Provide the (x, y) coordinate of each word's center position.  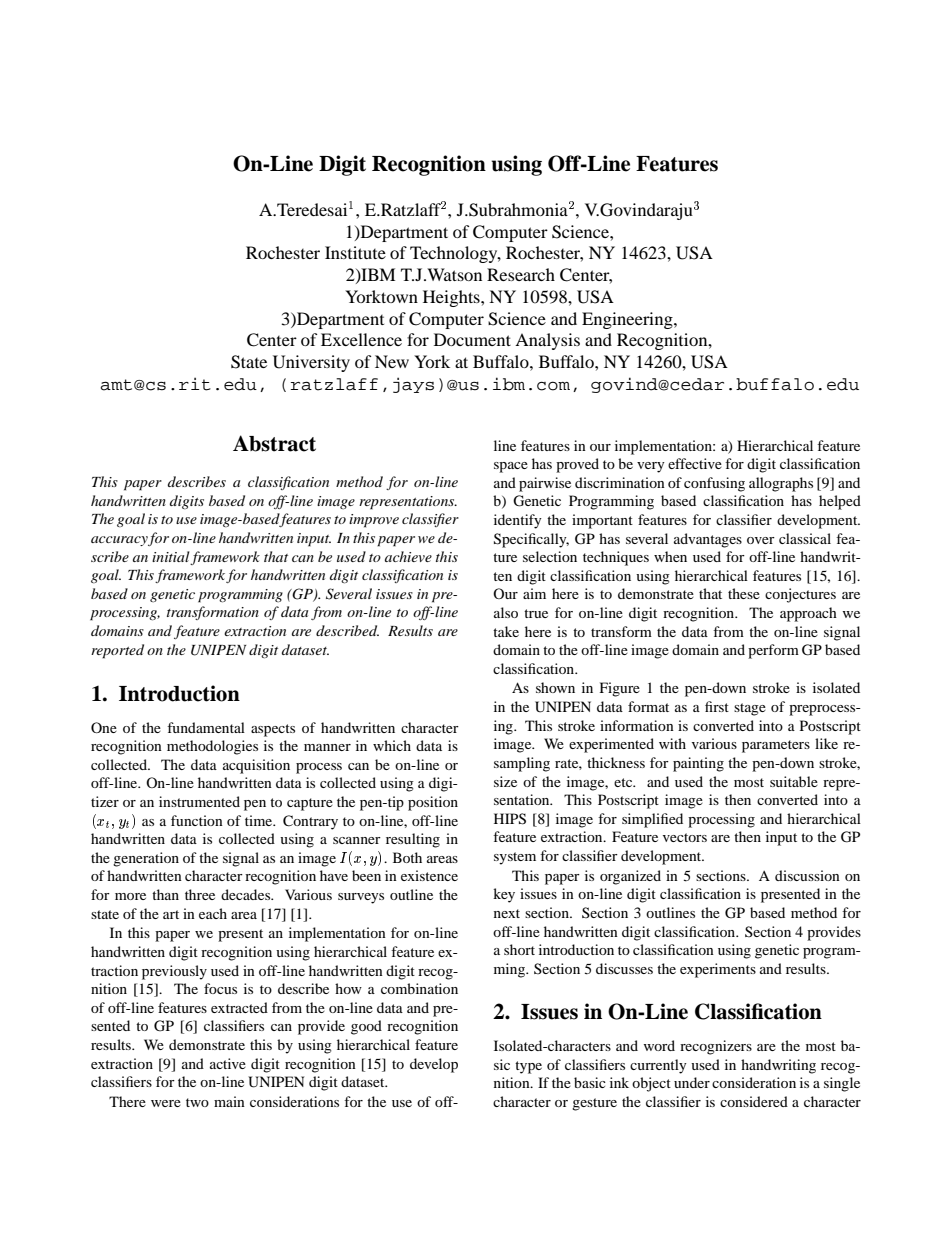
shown (555, 687)
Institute (355, 252)
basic (590, 1082)
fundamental (206, 727)
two (197, 1102)
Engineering (628, 320)
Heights (452, 298)
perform (773, 651)
